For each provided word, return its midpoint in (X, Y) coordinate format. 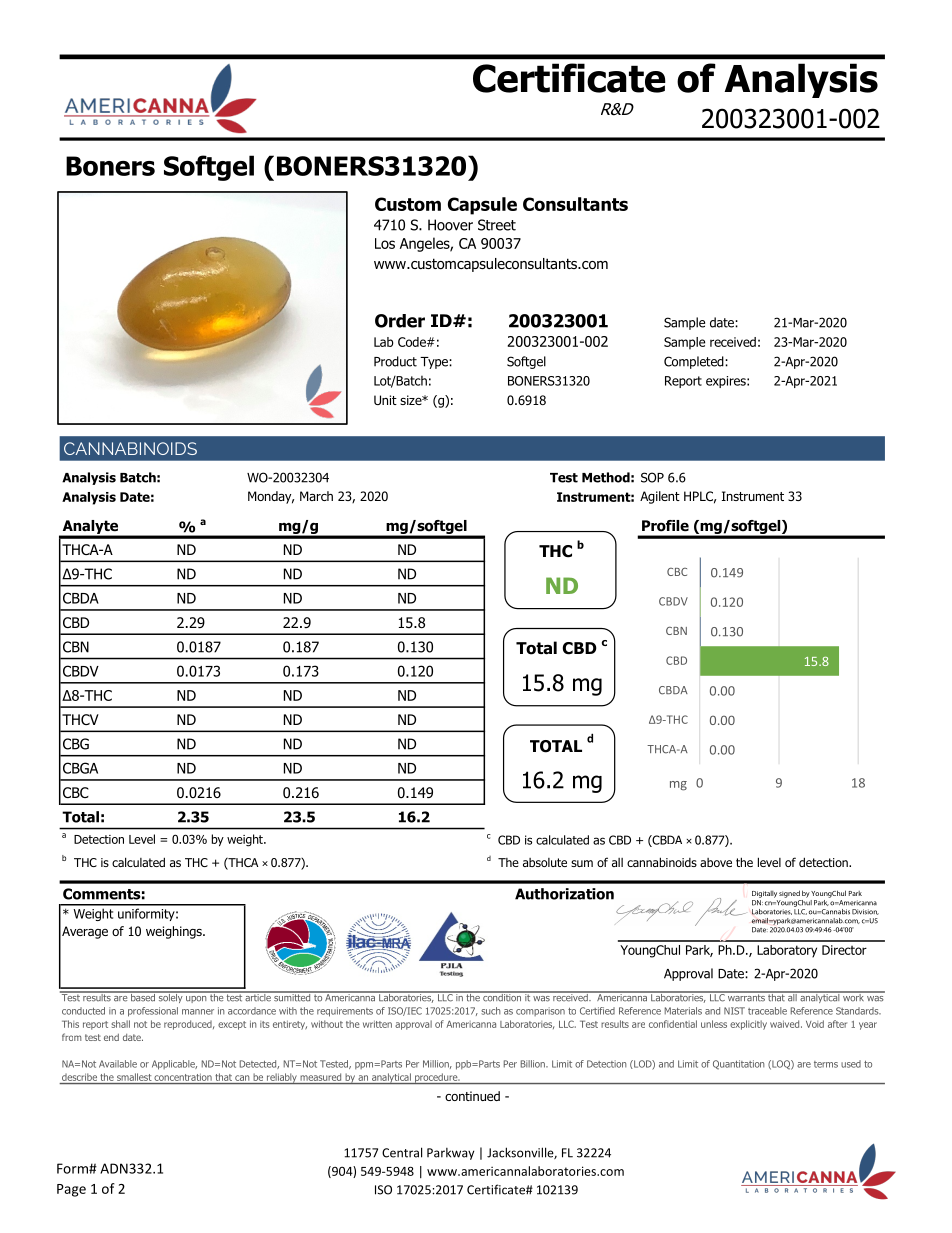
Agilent (660, 497)
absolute (545, 862)
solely (170, 997)
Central (402, 1152)
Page (71, 1190)
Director (844, 950)
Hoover (450, 225)
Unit (385, 400)
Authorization (564, 894)
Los (385, 243)
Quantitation (739, 1065)
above (716, 862)
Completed (695, 362)
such (491, 1011)
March (316, 496)
